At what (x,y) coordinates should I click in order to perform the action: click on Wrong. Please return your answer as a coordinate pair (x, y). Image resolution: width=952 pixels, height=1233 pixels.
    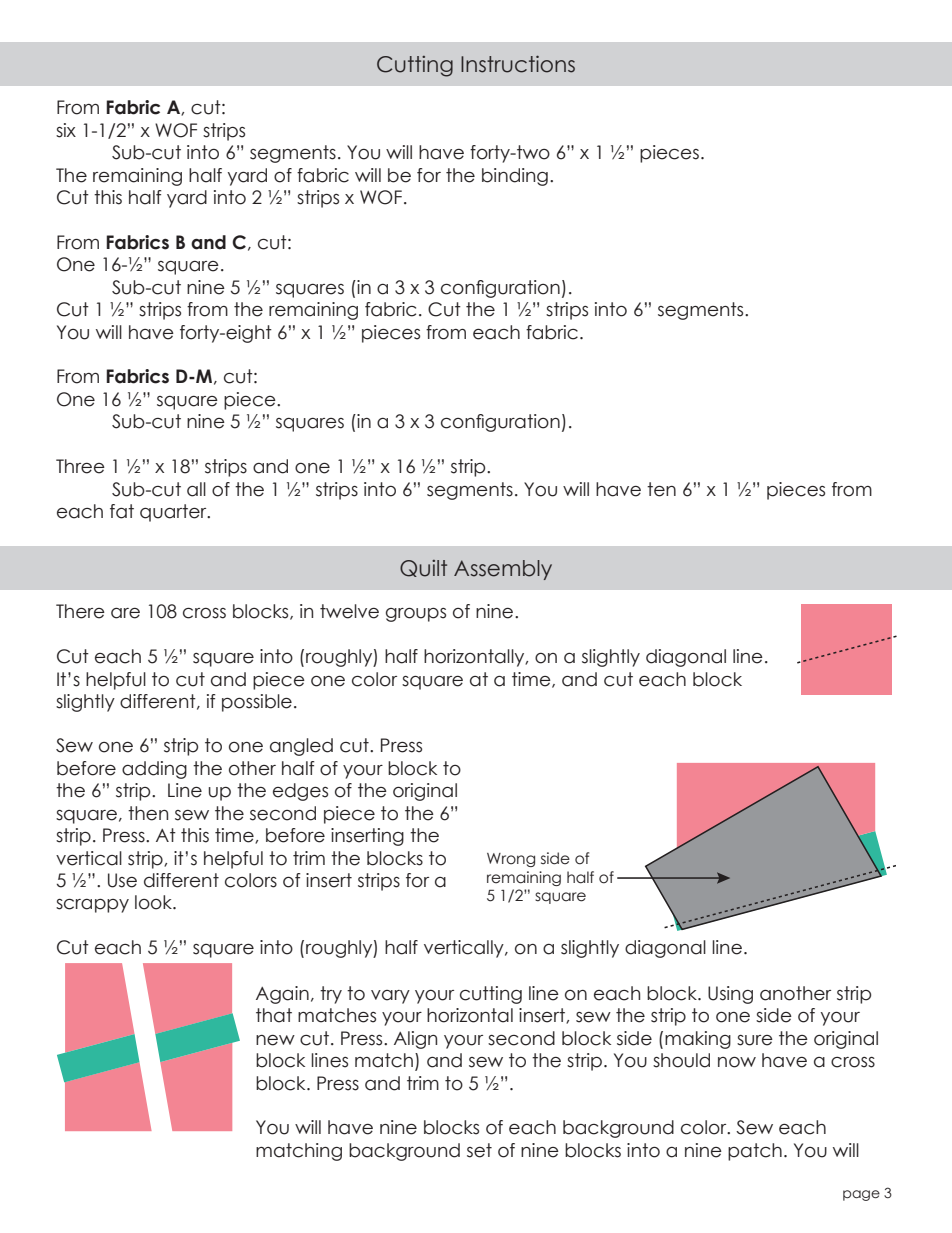
    Looking at the image, I should click on (511, 860).
